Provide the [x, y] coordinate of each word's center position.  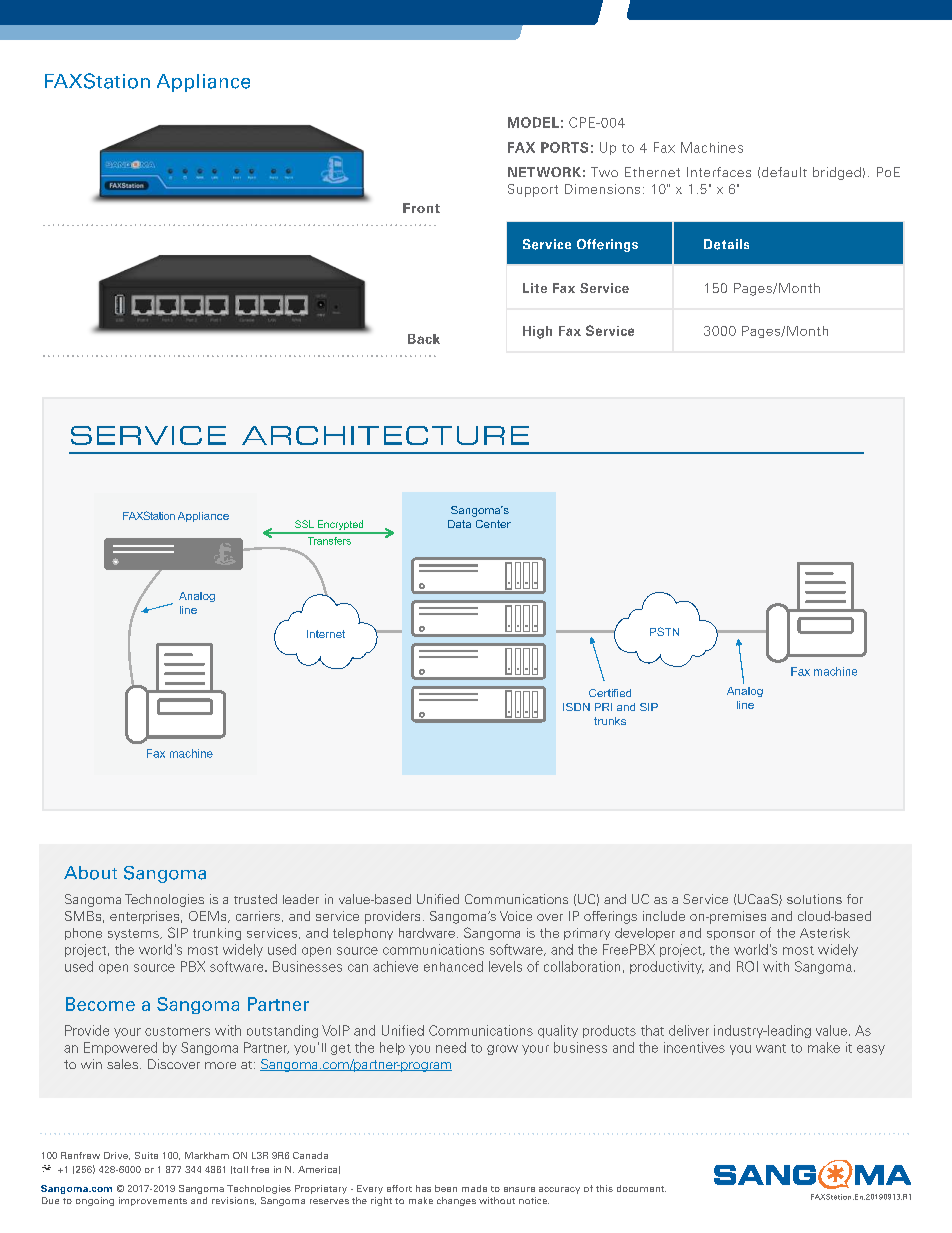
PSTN [664, 631]
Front [421, 208]
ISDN [576, 707]
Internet [326, 634]
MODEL [533, 122]
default [784, 172]
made [474, 1188]
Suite [146, 1155]
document [641, 1188]
